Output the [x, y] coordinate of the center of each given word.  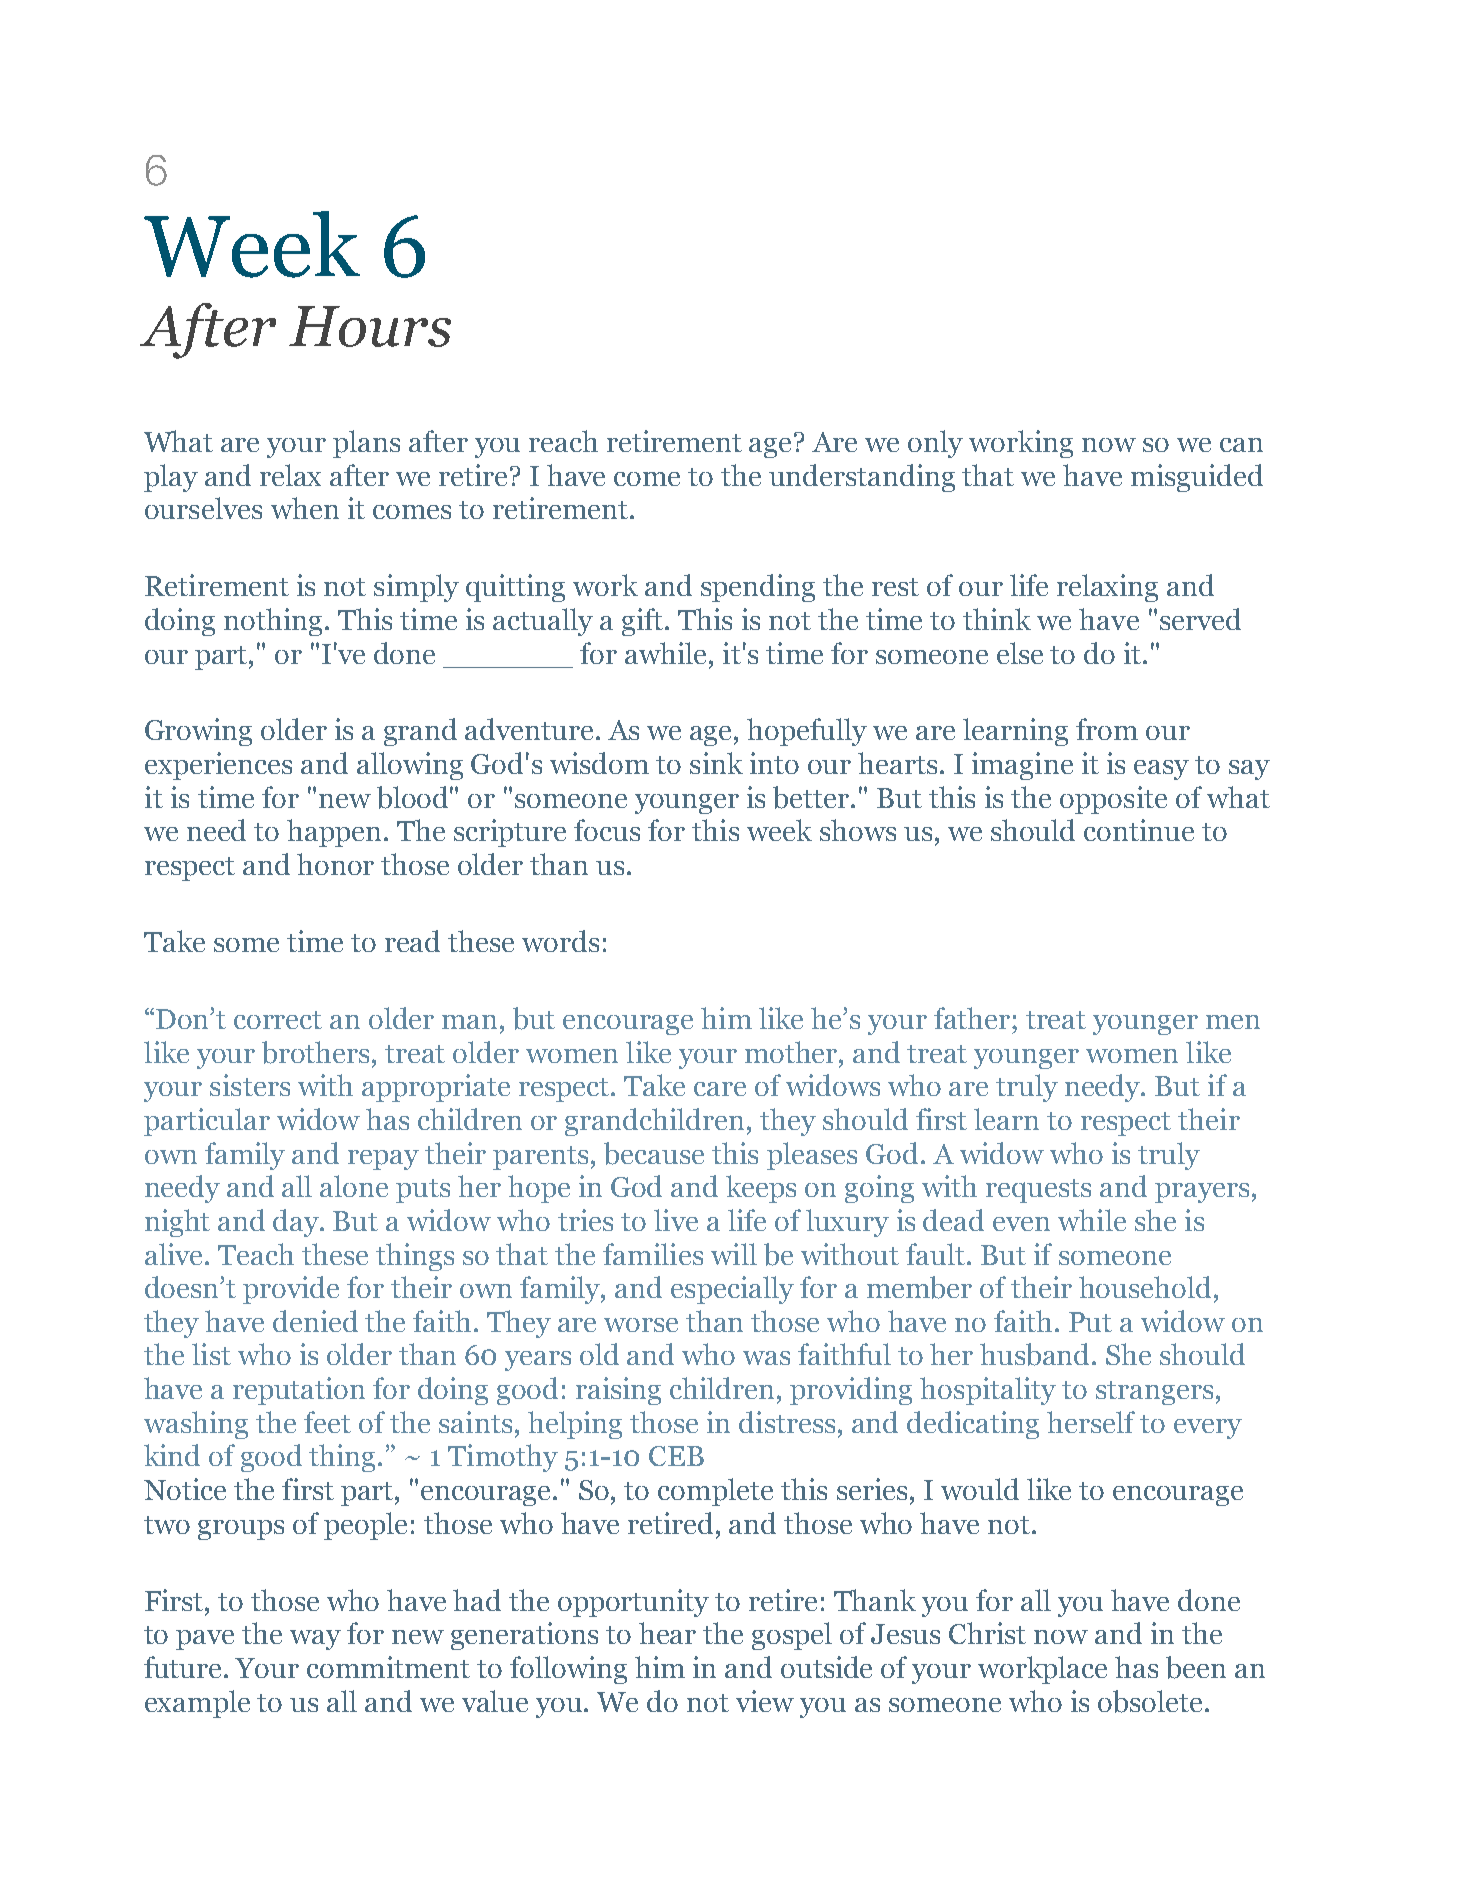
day [297, 1223]
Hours [370, 326]
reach [563, 441]
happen [336, 833]
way [315, 1640]
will [734, 1254]
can [1241, 445]
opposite [1113, 800]
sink [716, 763]
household [1145, 1287]
